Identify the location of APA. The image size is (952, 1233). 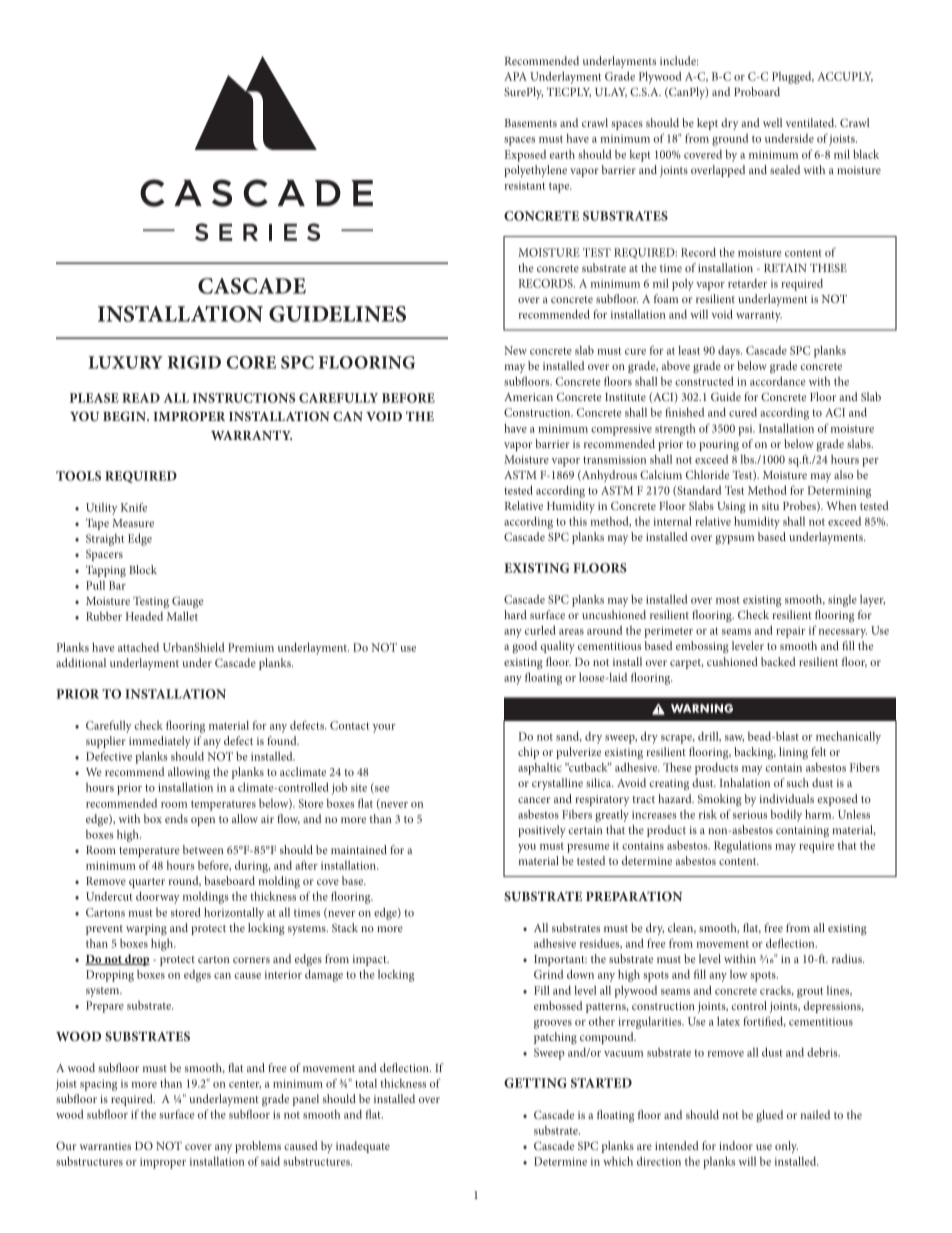
(515, 76).
